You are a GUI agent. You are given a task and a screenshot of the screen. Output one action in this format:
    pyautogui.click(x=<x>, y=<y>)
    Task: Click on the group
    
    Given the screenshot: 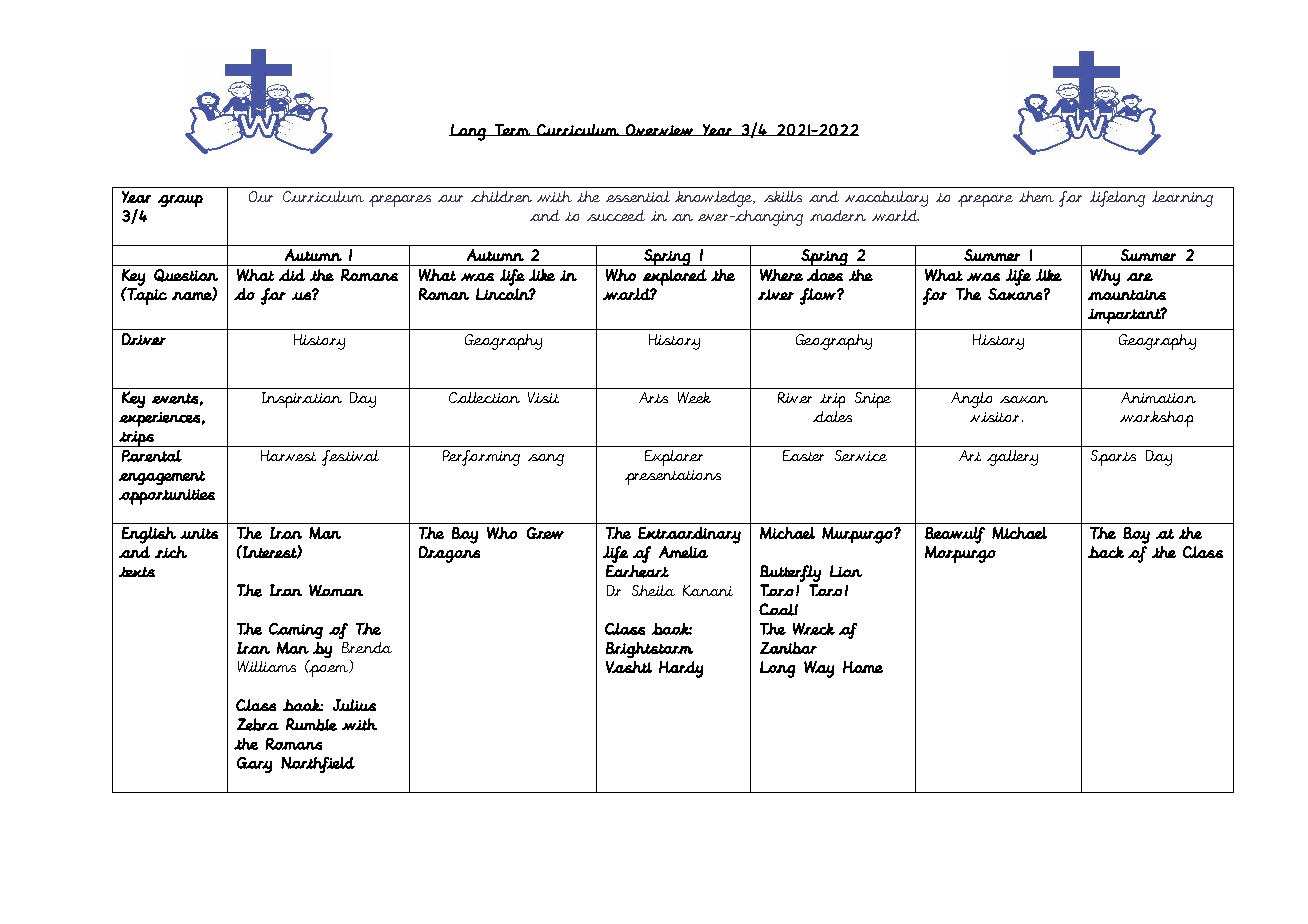 What is the action you would take?
    pyautogui.click(x=180, y=201)
